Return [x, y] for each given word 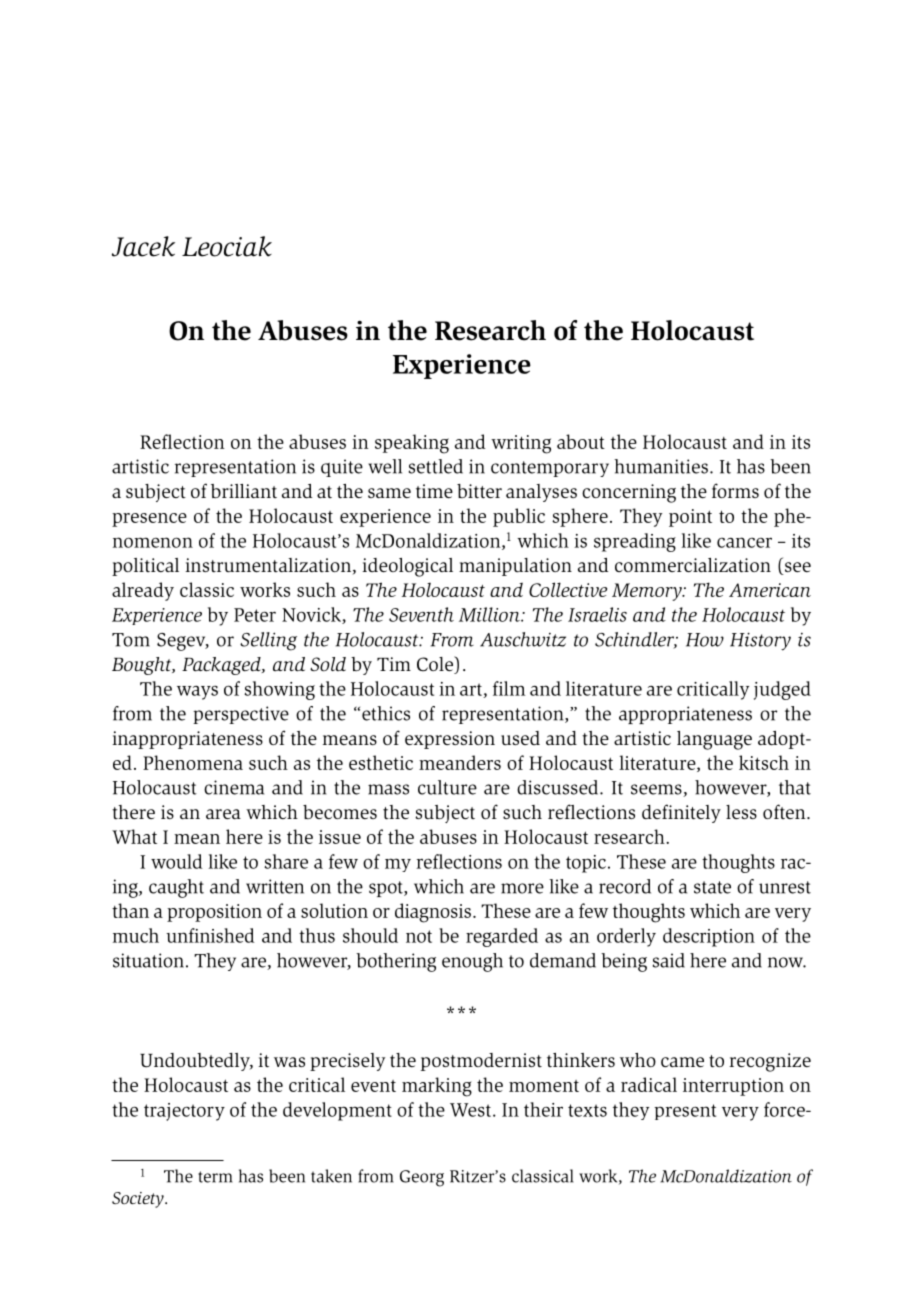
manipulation [515, 567]
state [712, 887]
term [215, 1177]
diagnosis [433, 913]
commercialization [693, 565]
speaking [412, 444]
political [145, 567]
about [581, 441]
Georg [422, 1178]
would [177, 861]
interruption [733, 1087]
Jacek [143, 246]
